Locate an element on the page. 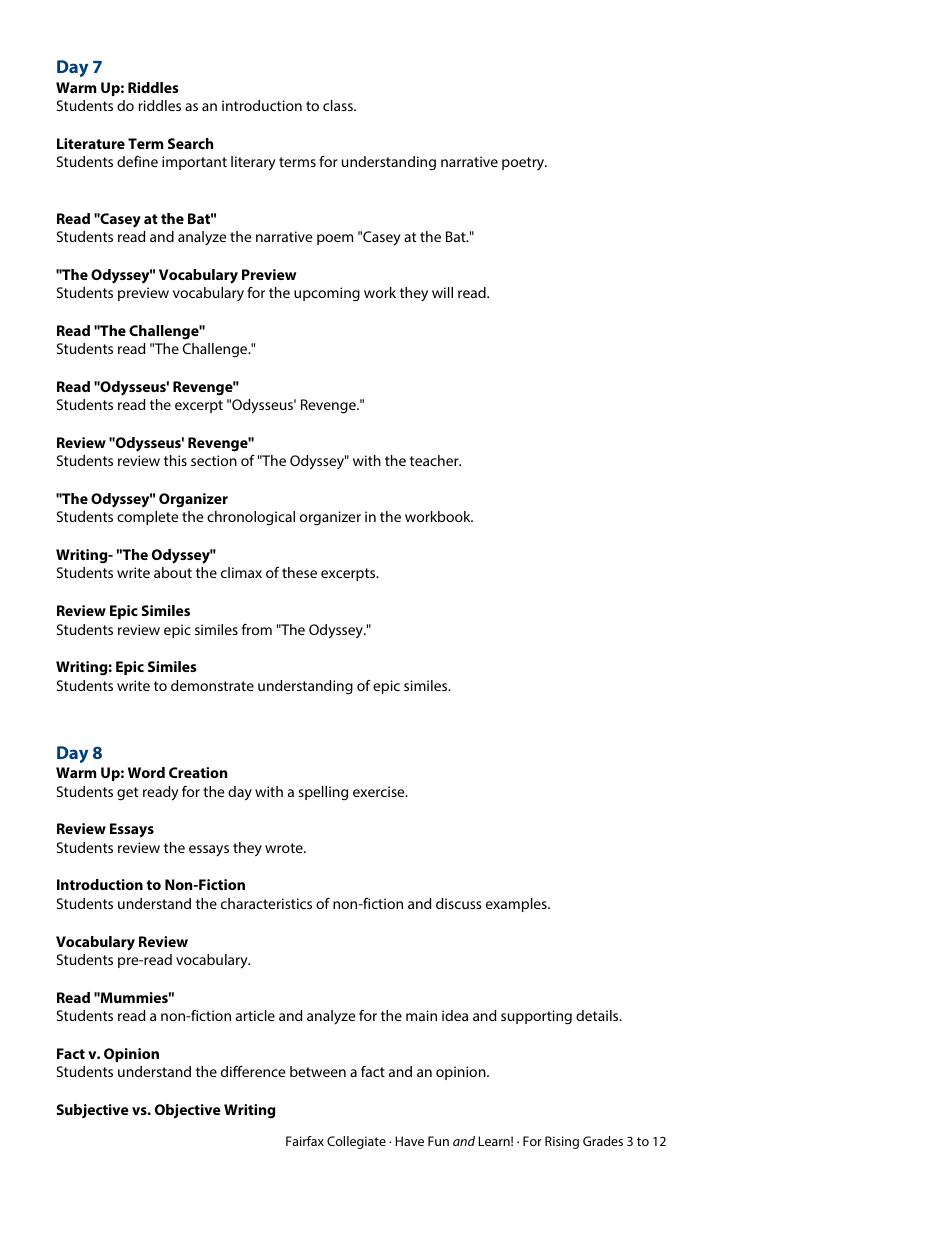 The height and width of the image is (1233, 952). poetry is located at coordinates (524, 163).
